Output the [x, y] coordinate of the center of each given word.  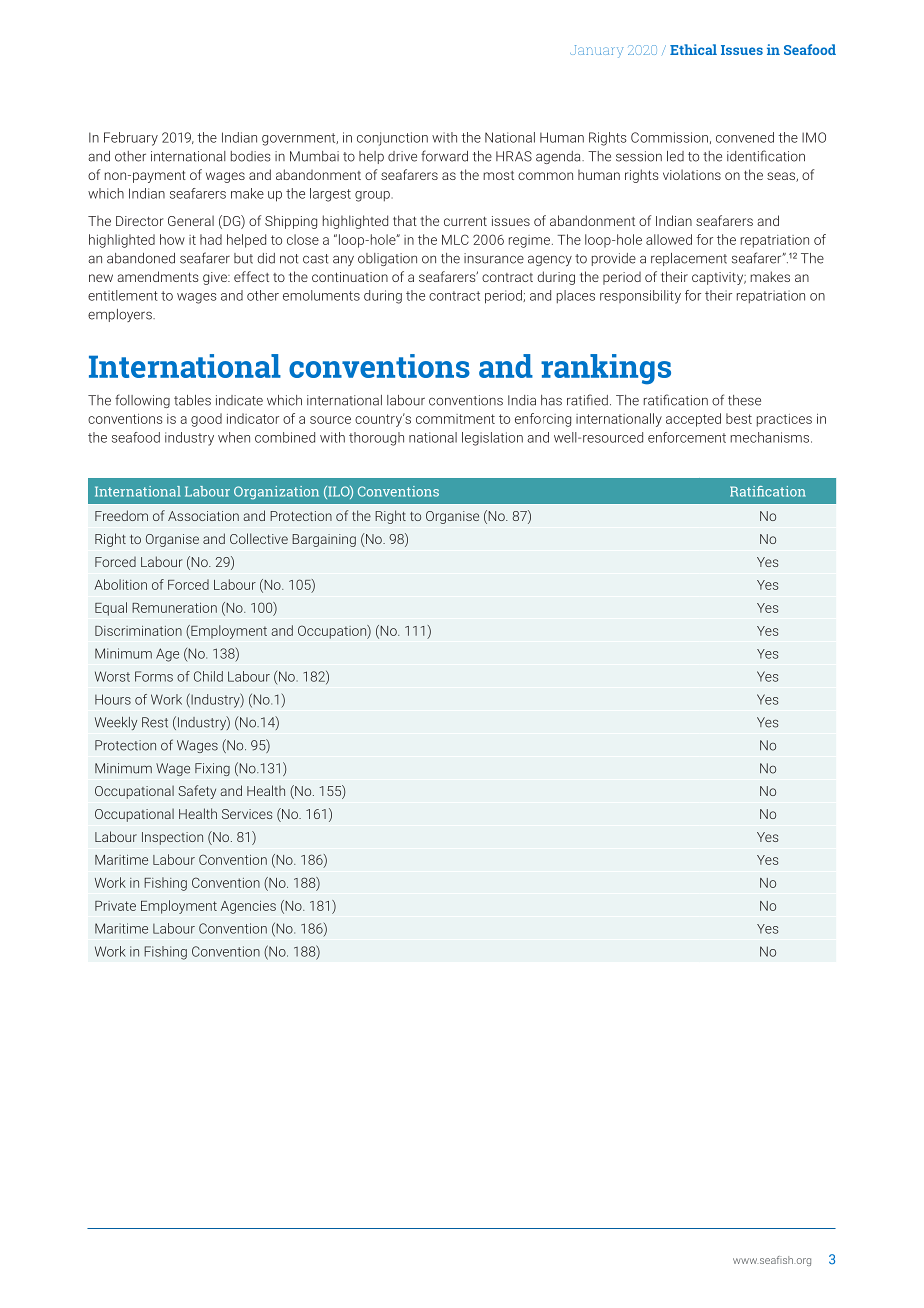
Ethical [693, 49]
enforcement [687, 437]
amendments [158, 276]
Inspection [172, 838]
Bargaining [324, 540]
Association [203, 516]
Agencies [248, 907]
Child [208, 676]
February [131, 139]
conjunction [392, 139]
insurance [494, 258]
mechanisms [771, 437]
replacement [689, 259]
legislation [492, 439]
